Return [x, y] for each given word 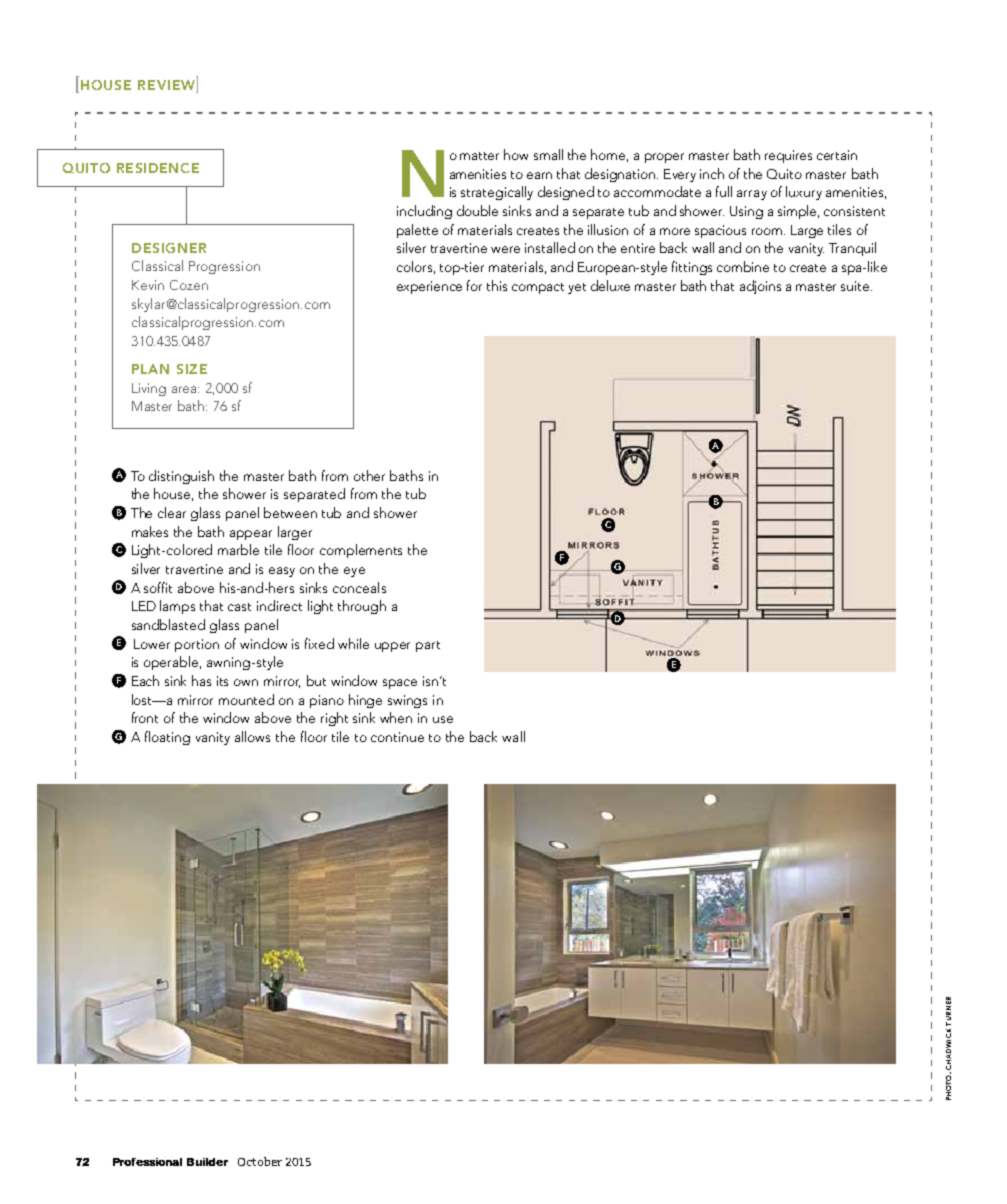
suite [856, 286]
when [396, 717]
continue [397, 737]
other [369, 475]
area [185, 389]
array [752, 195]
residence [158, 168]
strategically [497, 193]
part [428, 646]
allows [252, 736]
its [222, 681]
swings [407, 701]
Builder [207, 1162]
